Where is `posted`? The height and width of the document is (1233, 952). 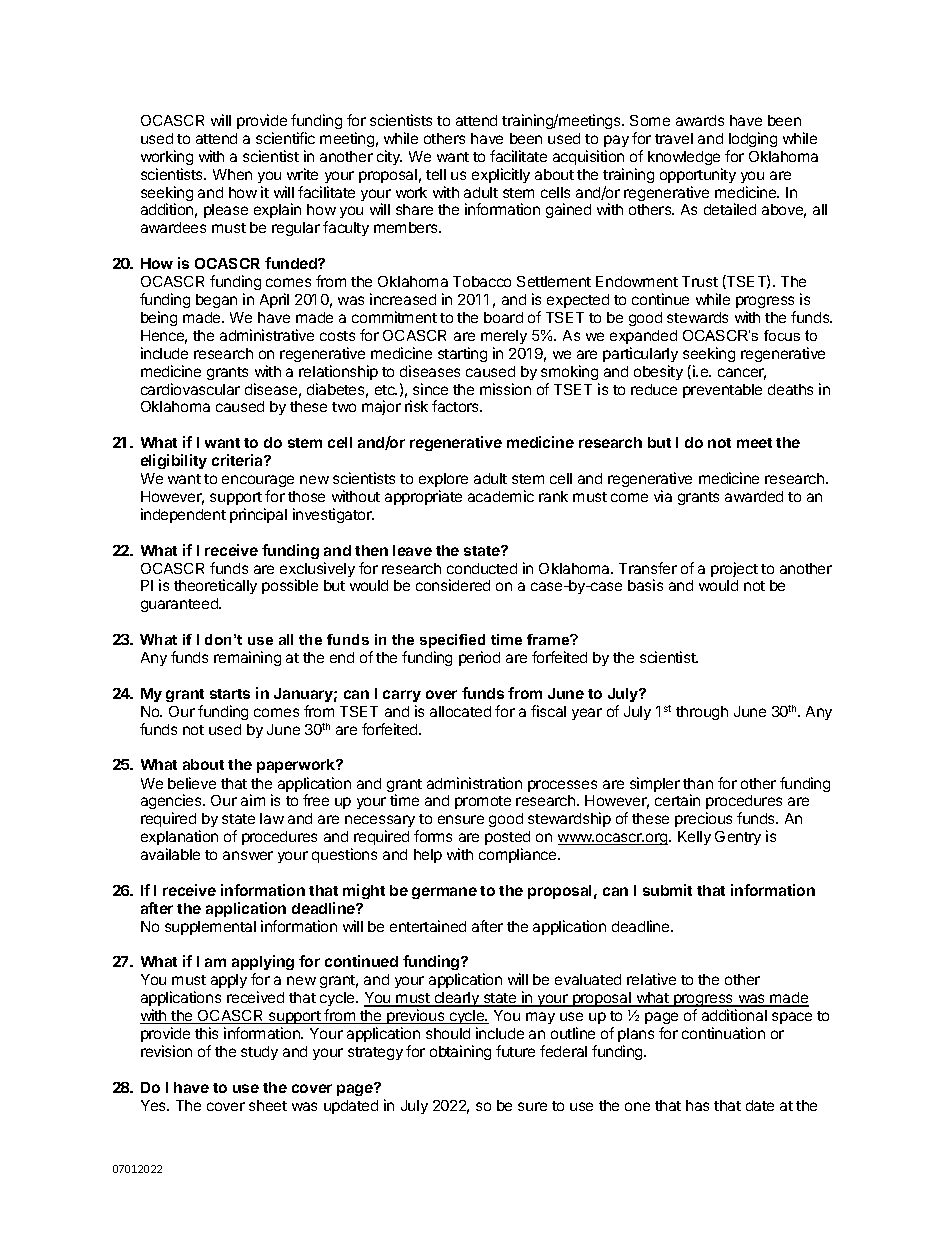 posted is located at coordinates (507, 838).
